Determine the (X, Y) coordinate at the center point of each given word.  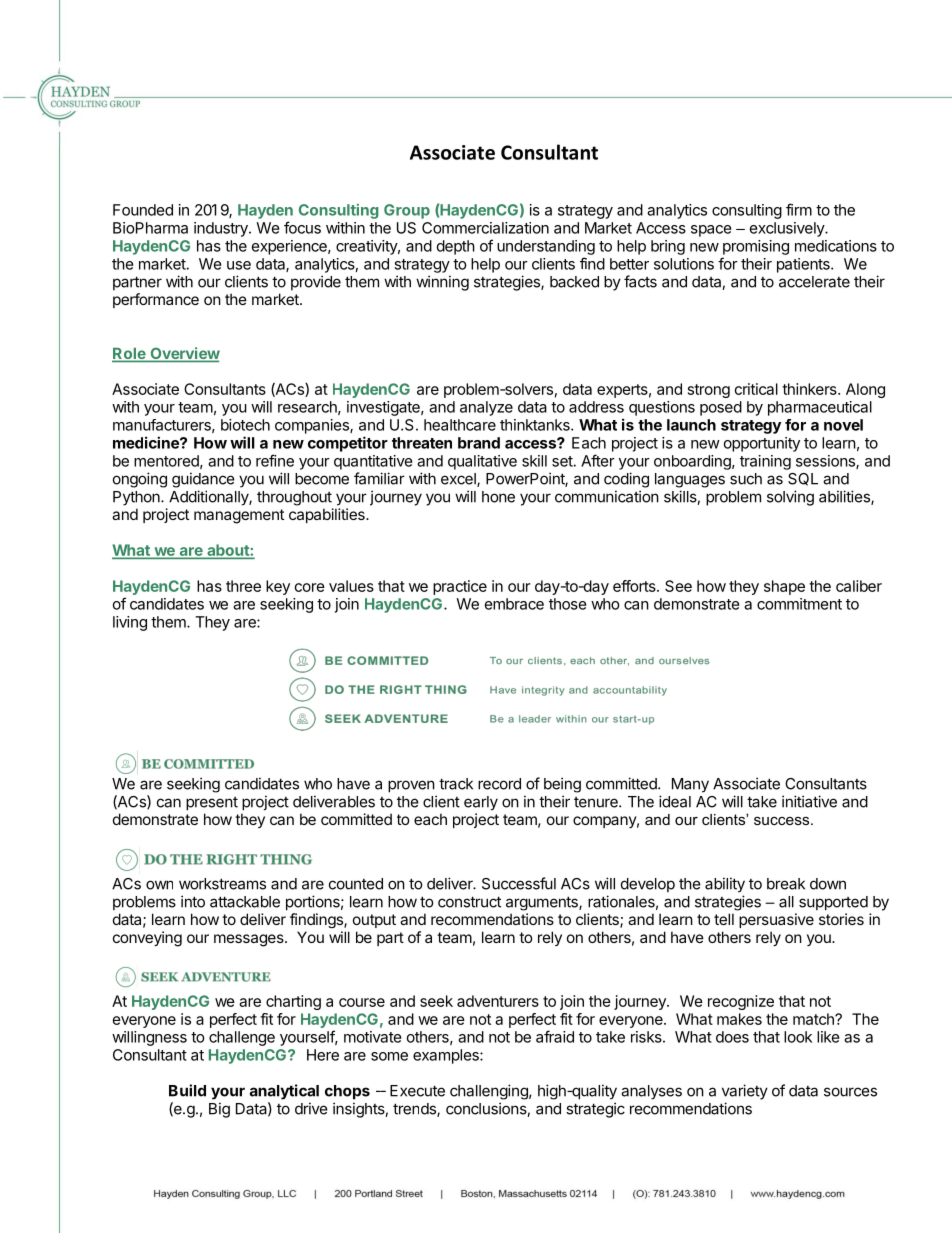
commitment (799, 604)
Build (187, 1090)
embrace (514, 604)
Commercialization (485, 228)
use (239, 265)
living (130, 623)
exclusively (788, 229)
